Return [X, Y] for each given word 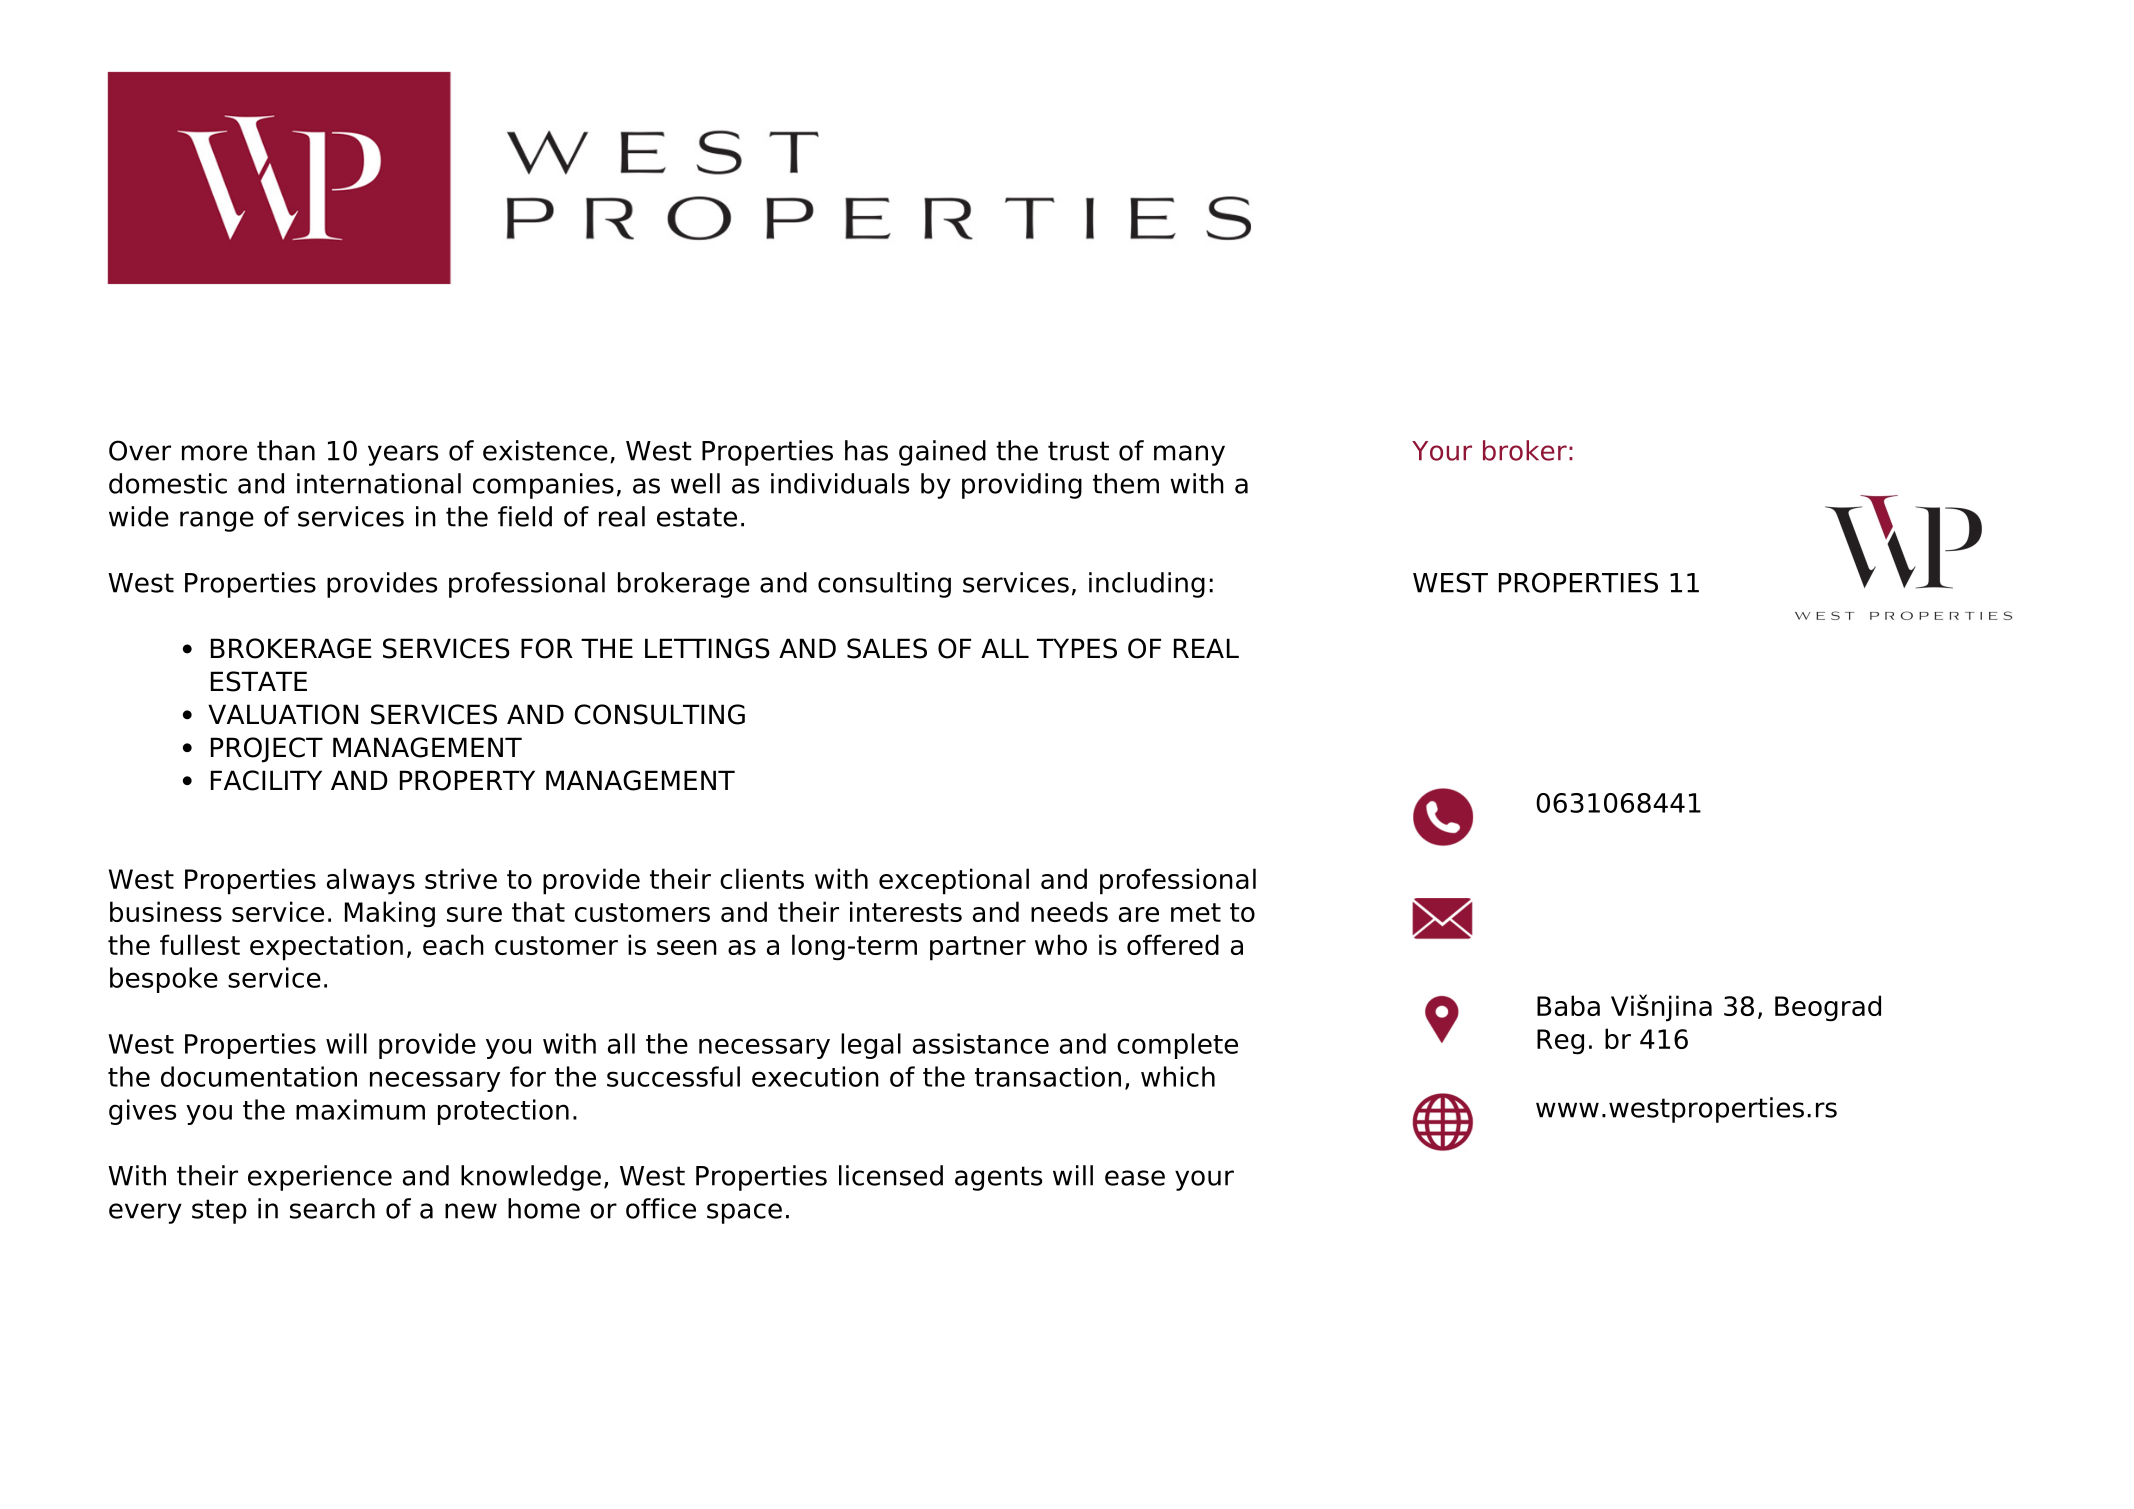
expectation [326, 947]
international [379, 483]
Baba [1568, 1005]
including [1147, 585]
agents [998, 1178]
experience [320, 1178]
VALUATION [283, 714]
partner [978, 948]
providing [1022, 486]
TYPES [1077, 648]
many [1189, 455]
